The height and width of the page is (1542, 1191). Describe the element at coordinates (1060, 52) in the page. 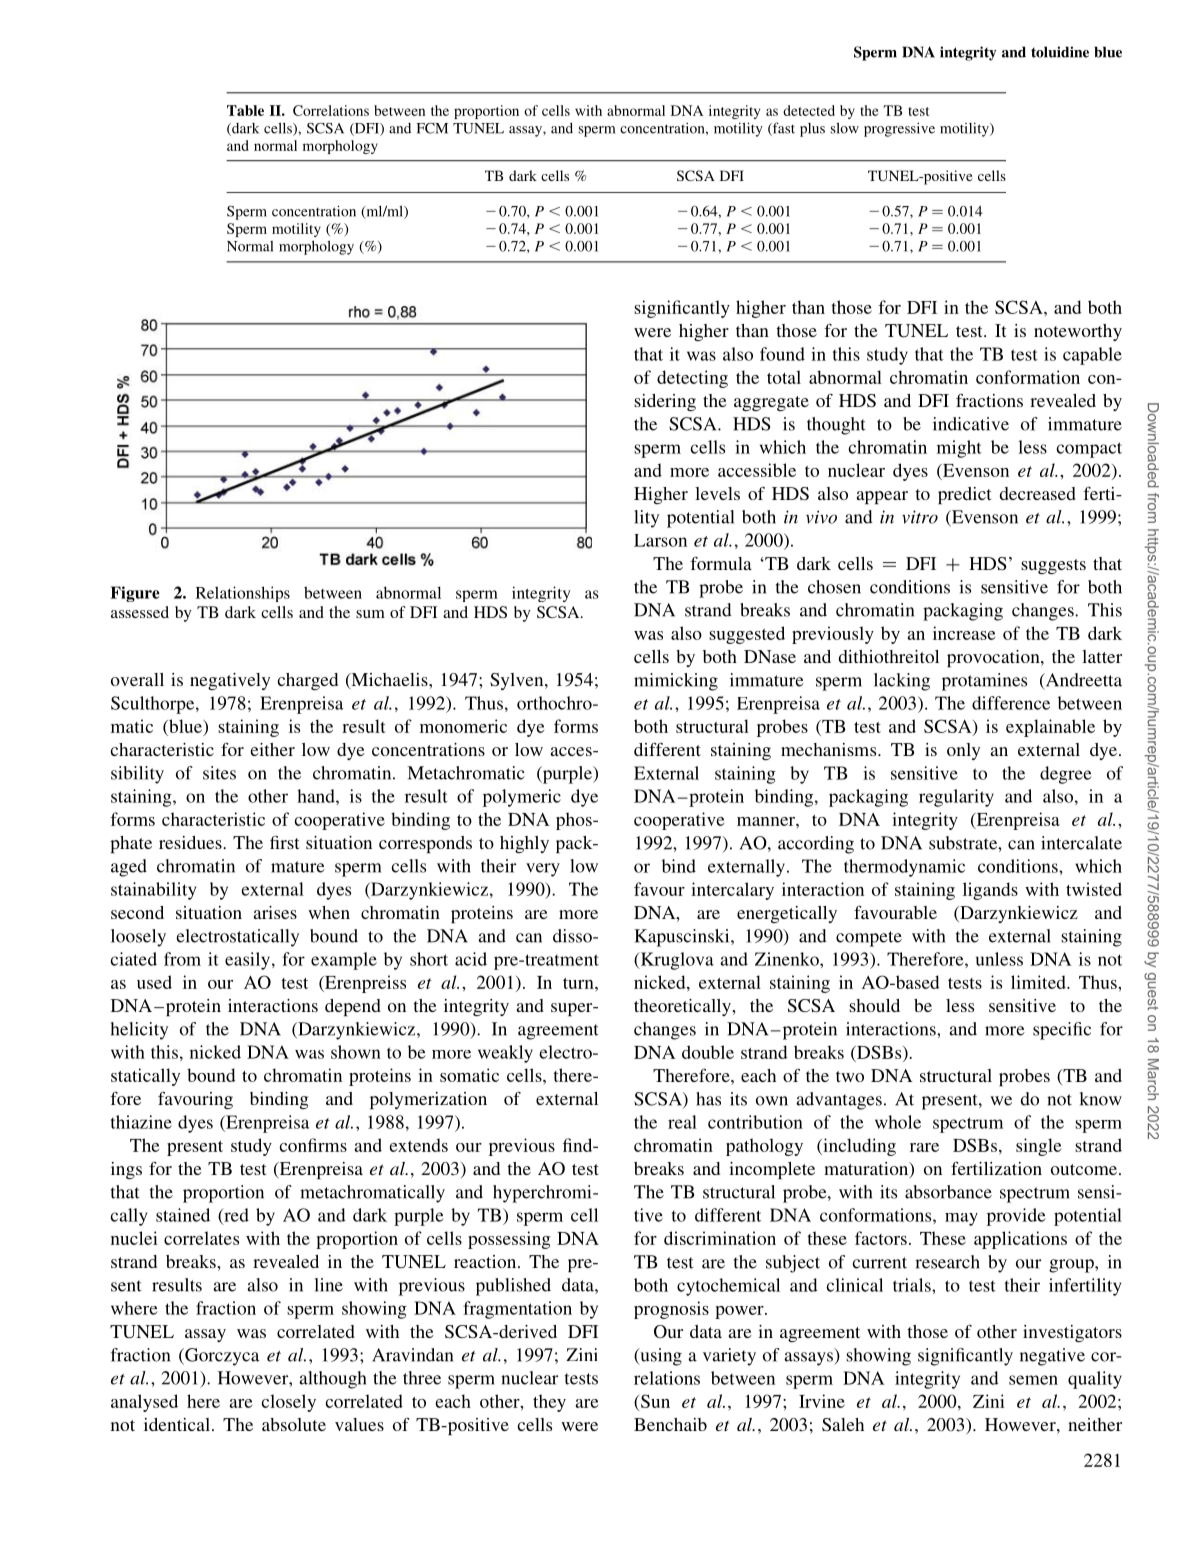

I see `toluidine` at that location.
